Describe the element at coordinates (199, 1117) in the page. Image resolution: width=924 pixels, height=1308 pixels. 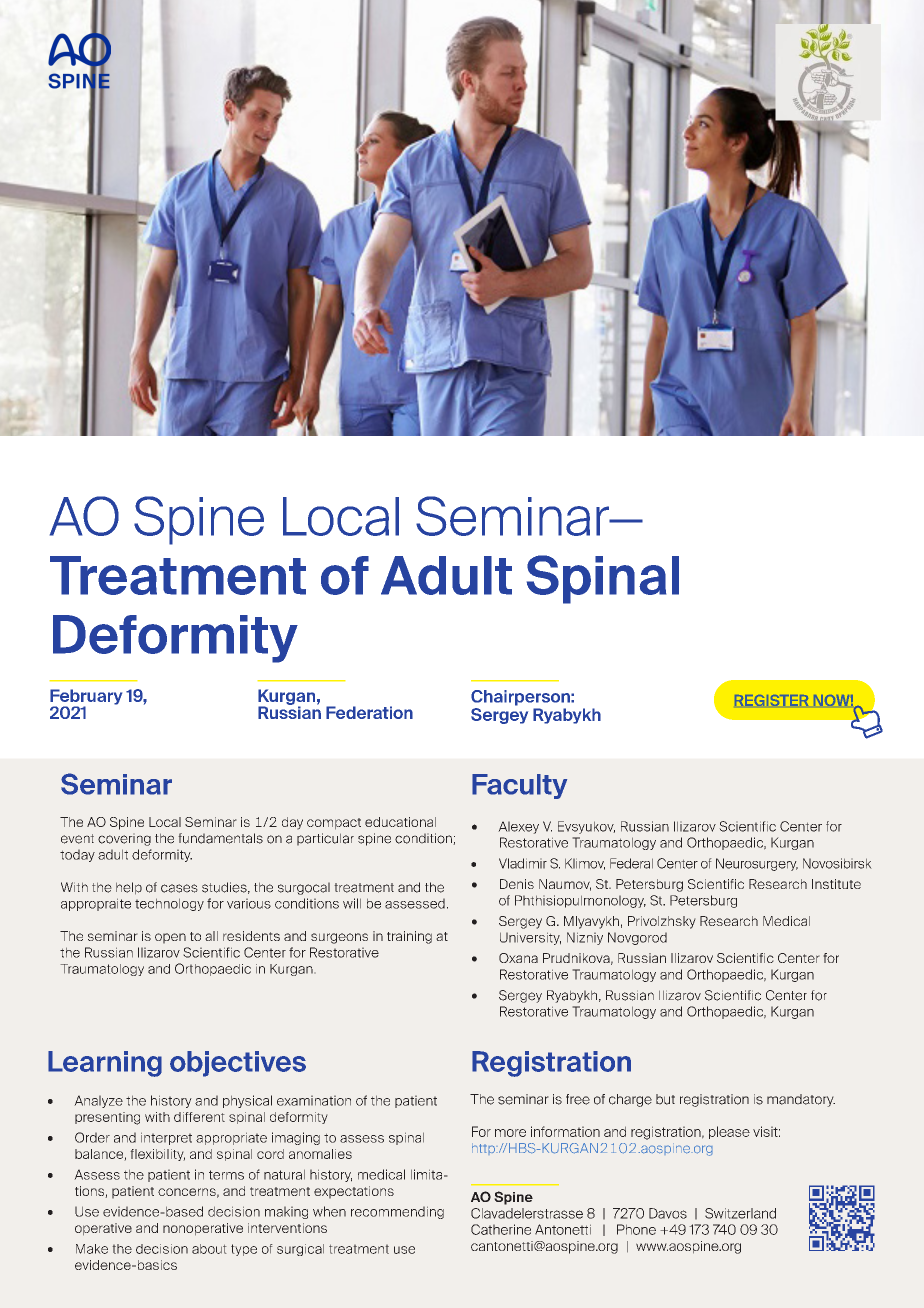
I see `different` at that location.
